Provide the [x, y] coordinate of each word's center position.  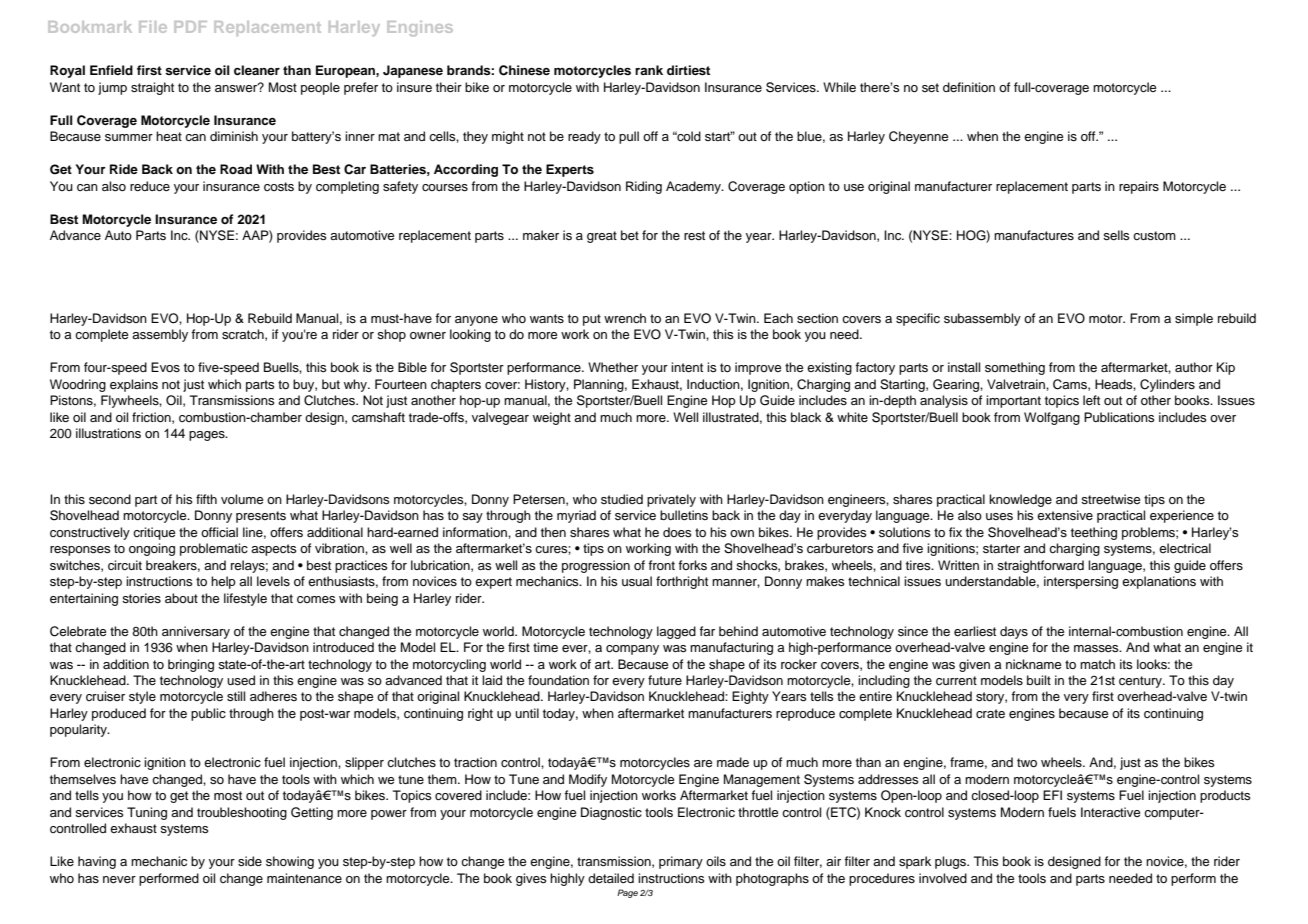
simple [1194, 319]
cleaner [257, 70]
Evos [165, 367]
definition [969, 87]
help [223, 582]
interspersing [1081, 582]
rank [649, 70]
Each [778, 318]
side [250, 861]
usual [637, 581]
